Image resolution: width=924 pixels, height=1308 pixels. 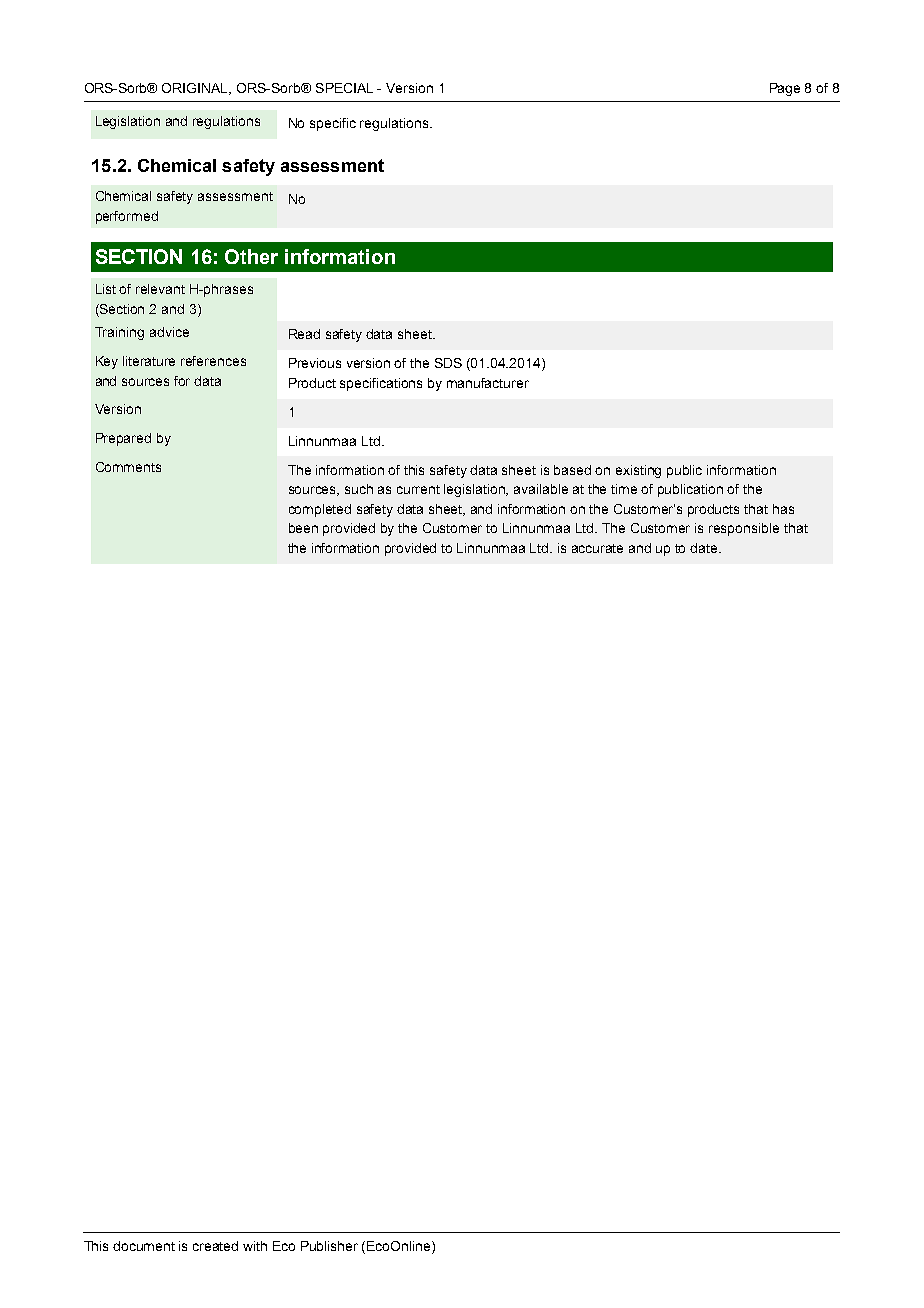 What do you see at coordinates (303, 528) in the screenshot?
I see `been` at bounding box center [303, 528].
